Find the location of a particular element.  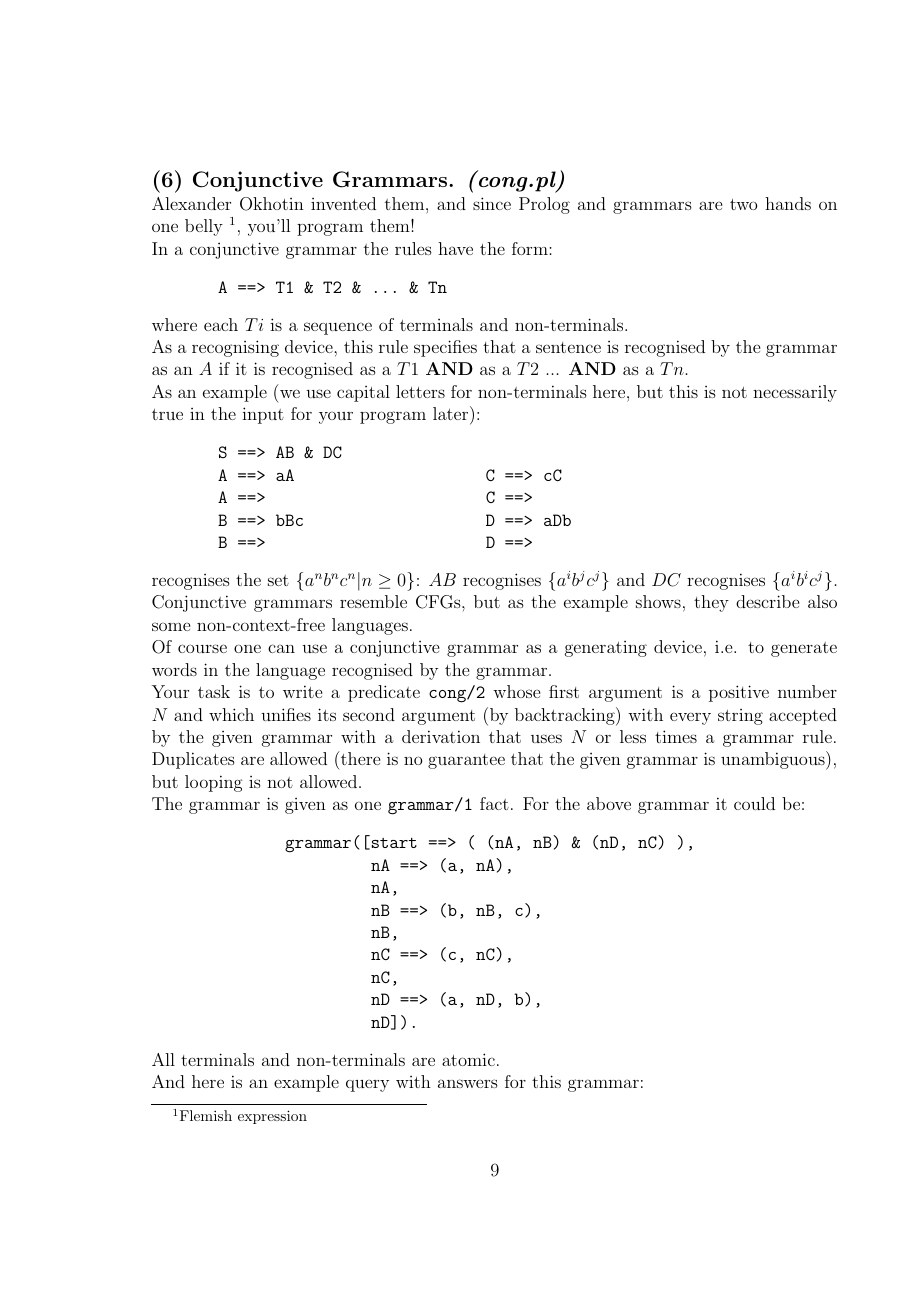

whose is located at coordinates (516, 691).
